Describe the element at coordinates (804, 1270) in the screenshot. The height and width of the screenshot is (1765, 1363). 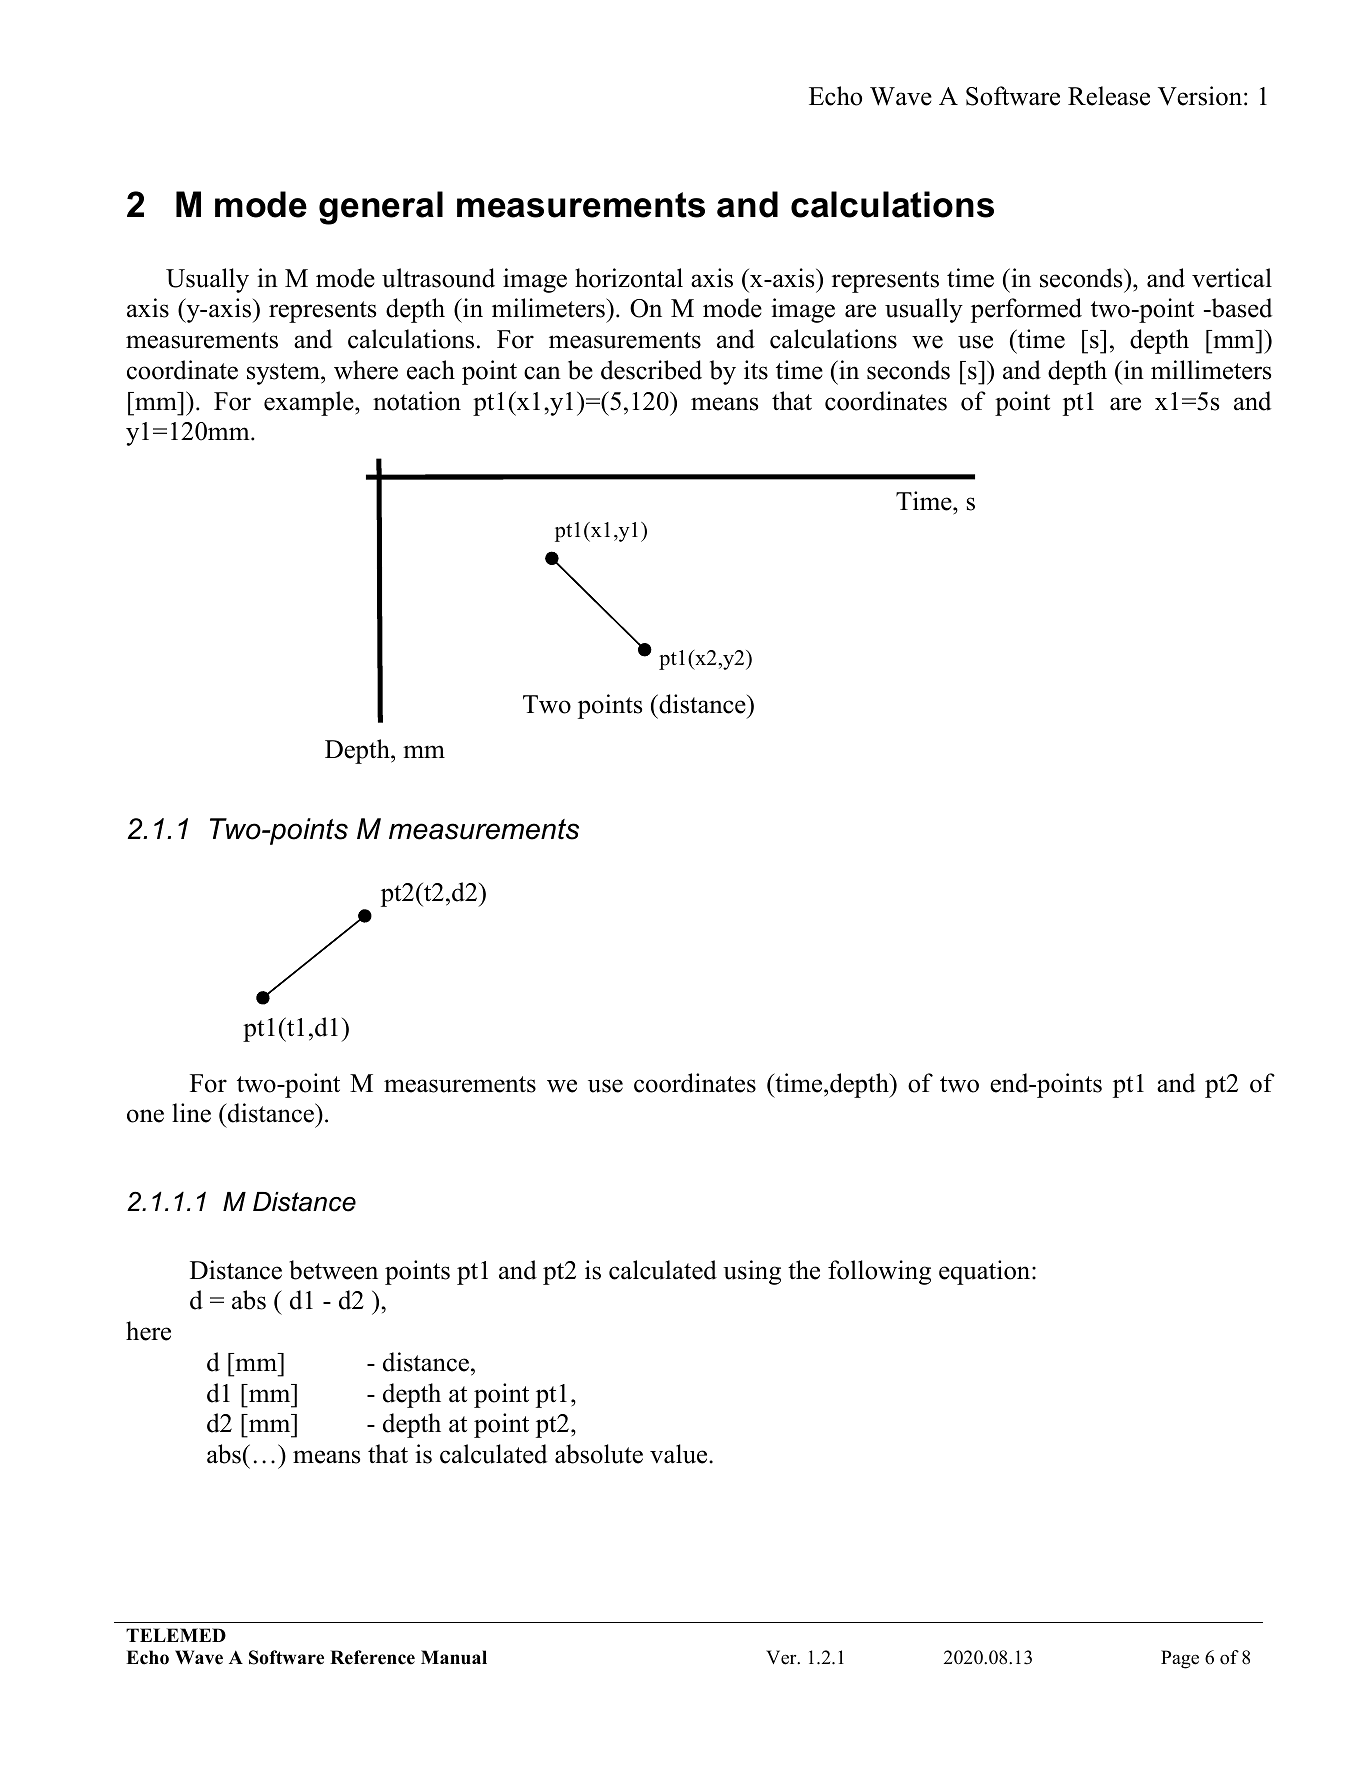
I see `the` at that location.
